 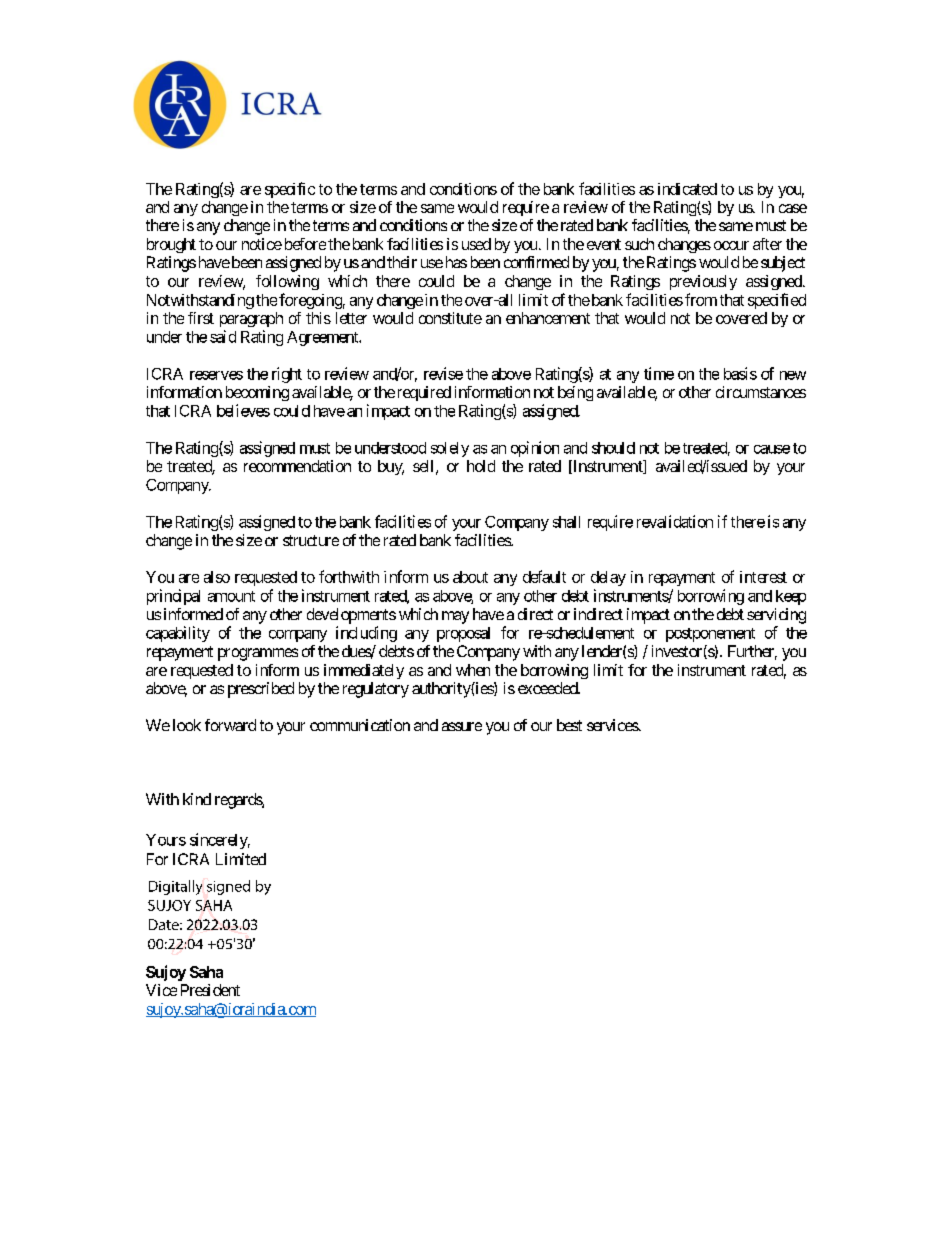 I want to click on forward, so click(x=230, y=725).
